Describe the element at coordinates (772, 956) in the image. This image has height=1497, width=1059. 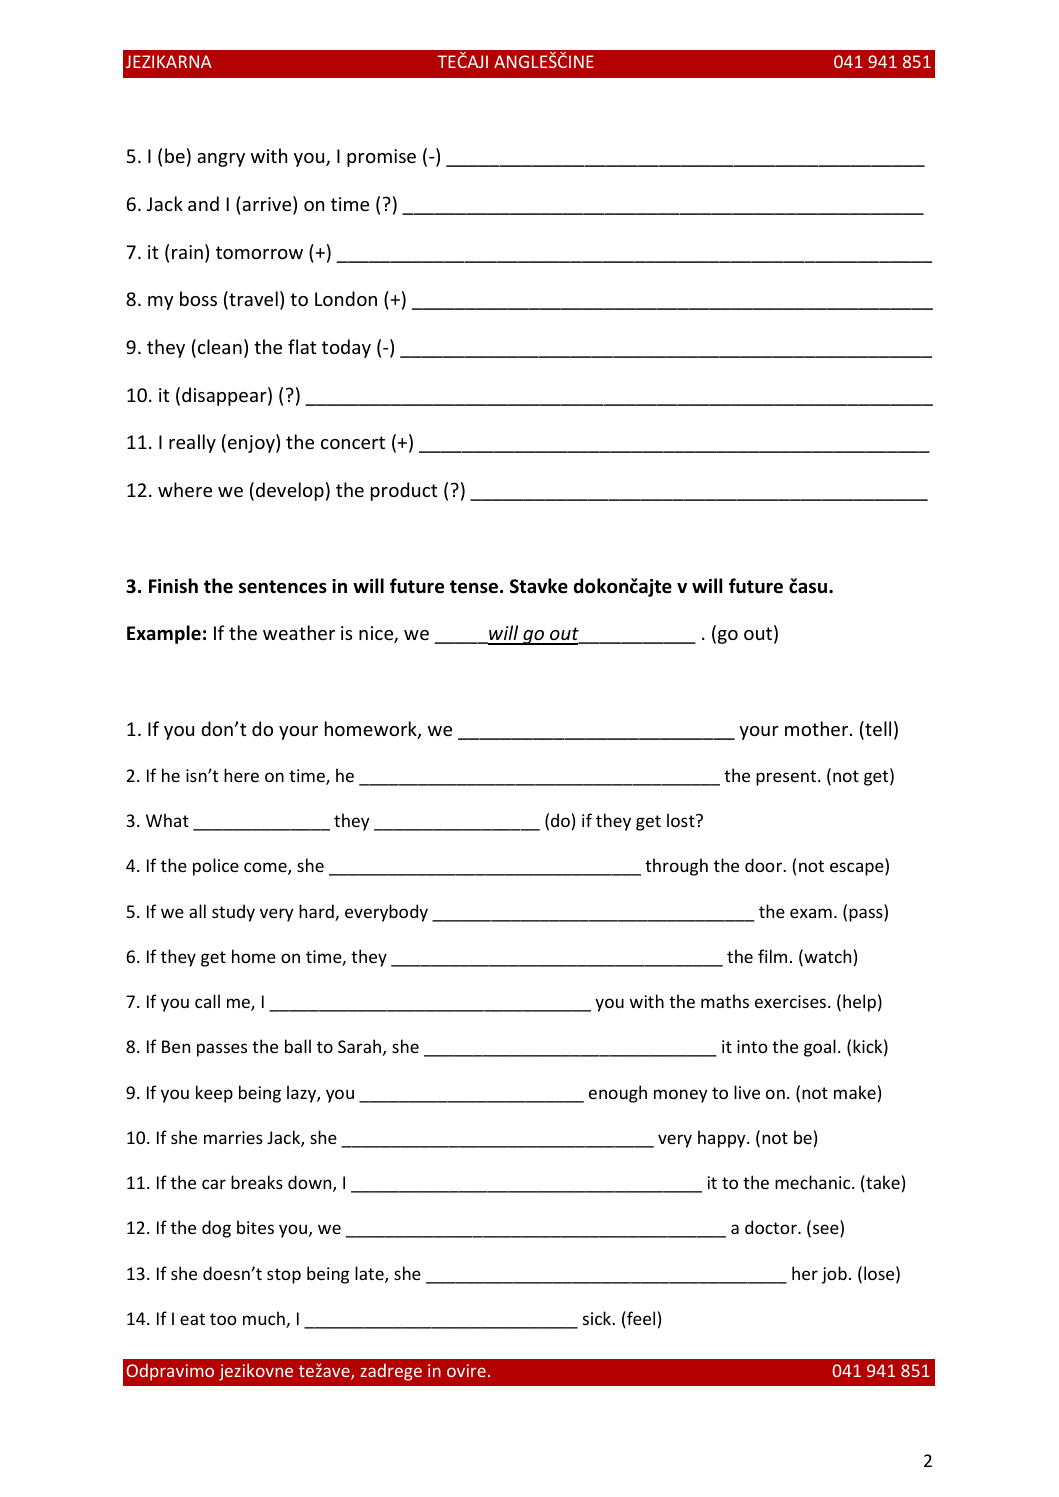
I see `film` at that location.
